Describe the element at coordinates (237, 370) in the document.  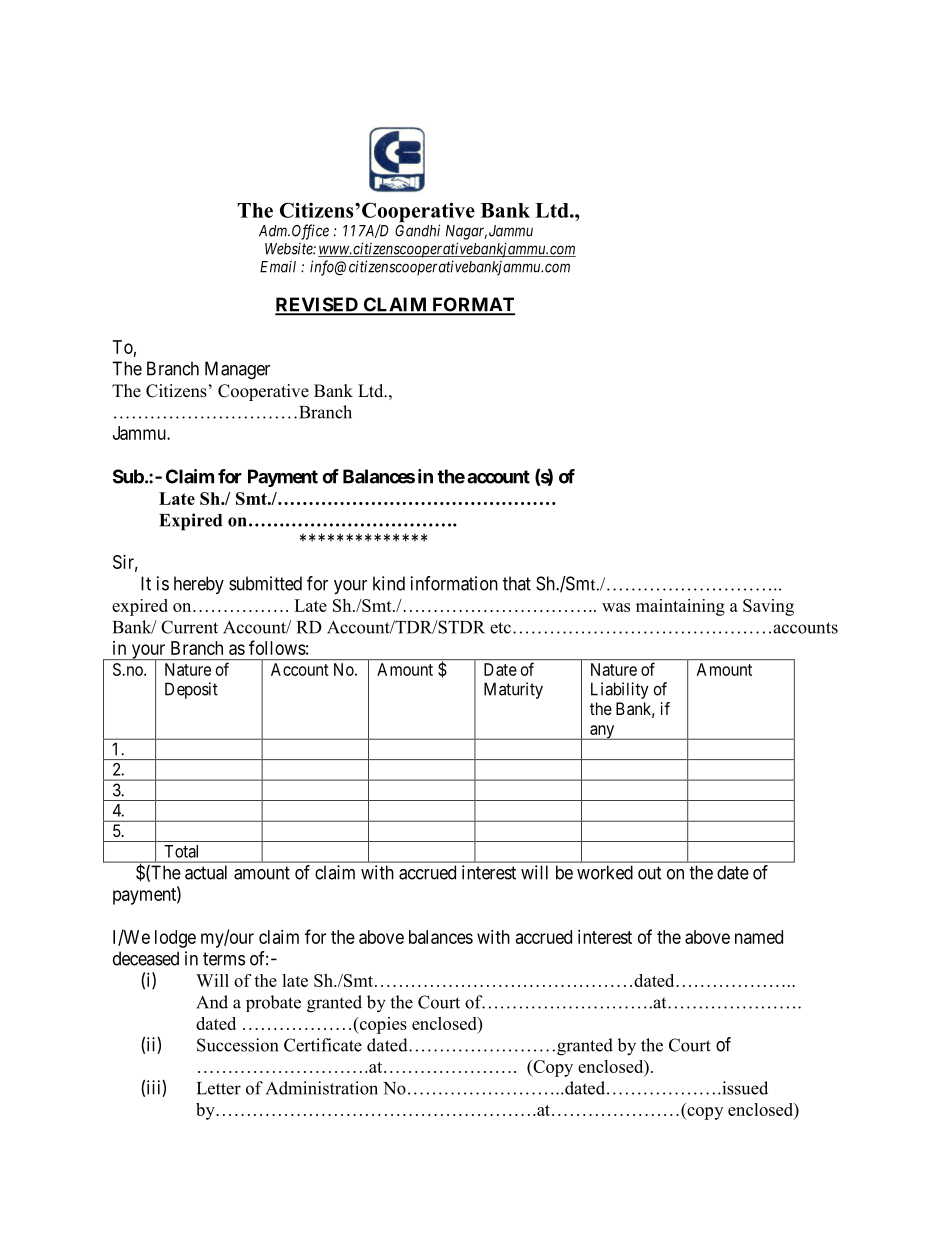
I see `Manager` at that location.
